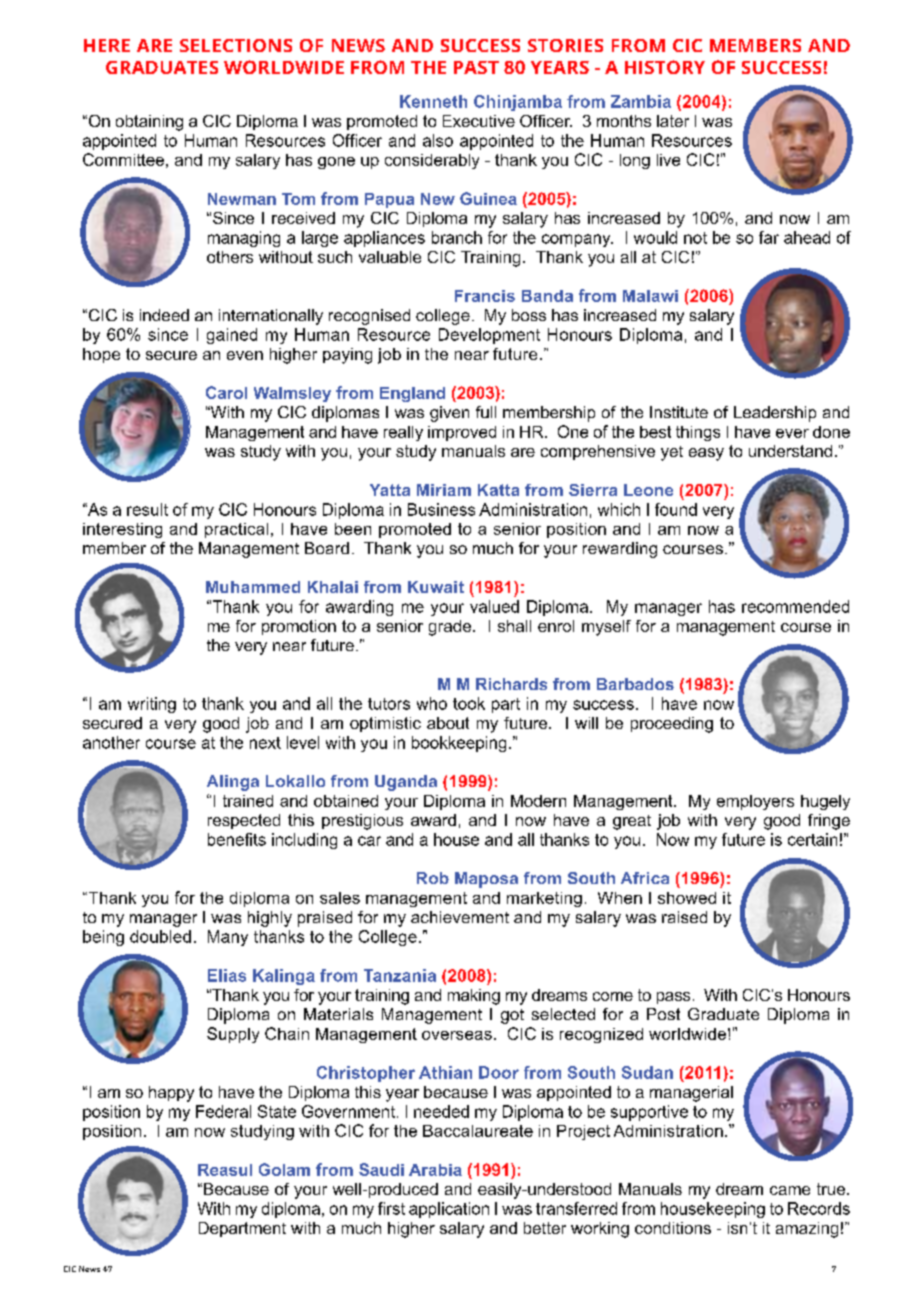 The image size is (924, 1308). Describe the element at coordinates (236, 45) in the screenshot. I see `SELECTIONS` at that location.
